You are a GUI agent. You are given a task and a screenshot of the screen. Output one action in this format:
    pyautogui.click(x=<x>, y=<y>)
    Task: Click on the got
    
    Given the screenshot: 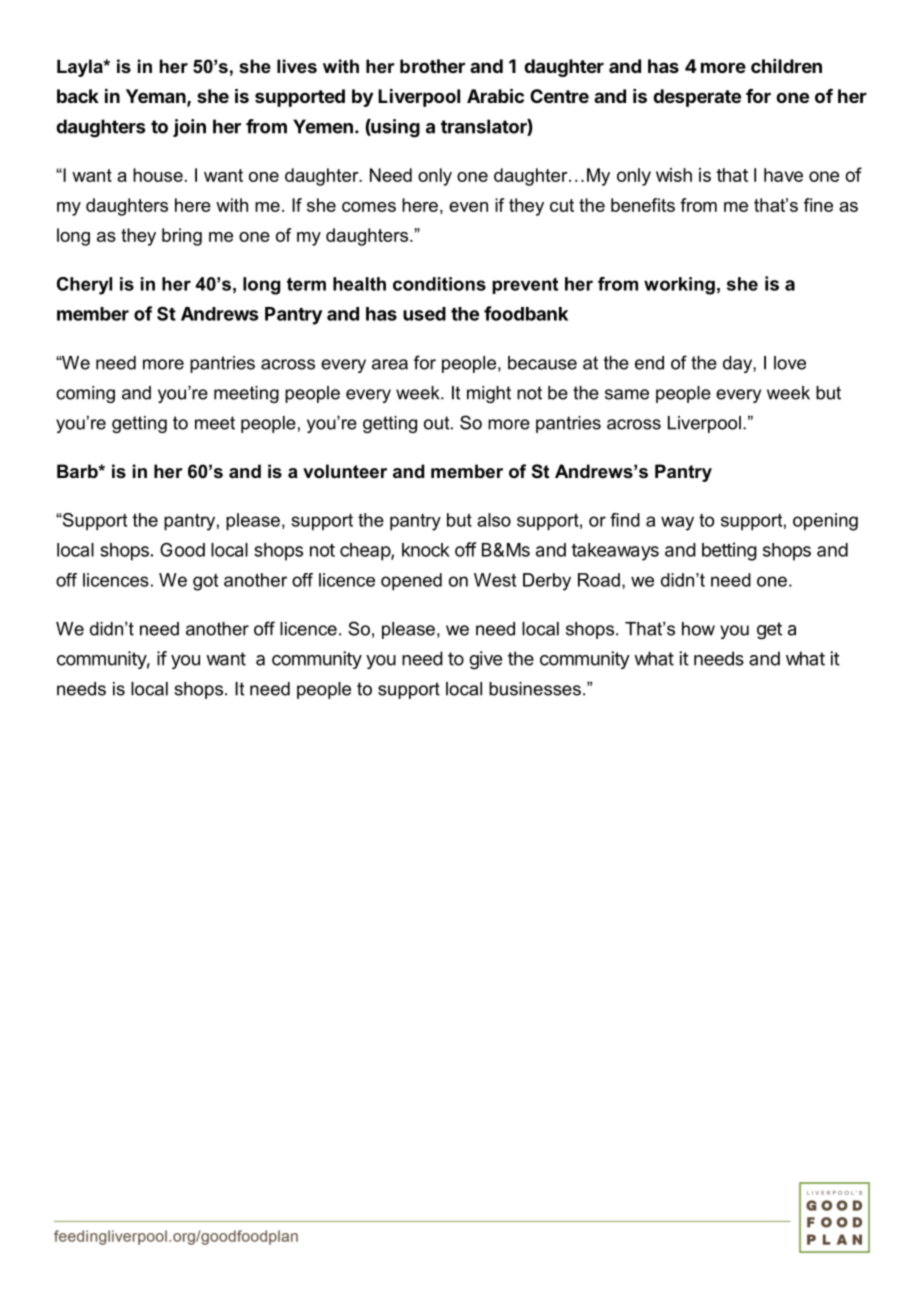 What is the action you would take?
    pyautogui.click(x=205, y=582)
